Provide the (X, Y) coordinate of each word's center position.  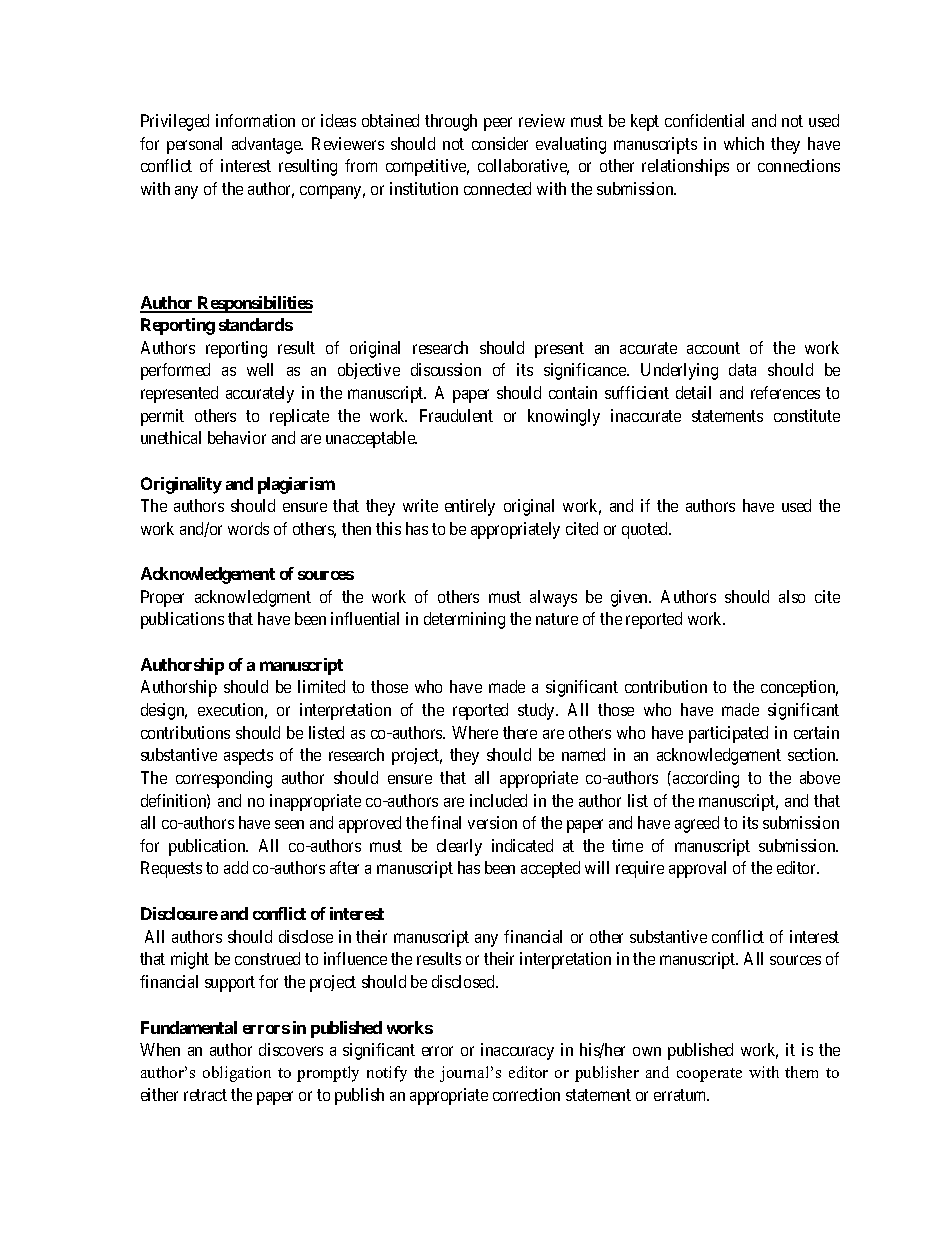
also (792, 596)
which (744, 143)
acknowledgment (253, 598)
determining (464, 620)
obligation (237, 1074)
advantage (267, 145)
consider (500, 143)
